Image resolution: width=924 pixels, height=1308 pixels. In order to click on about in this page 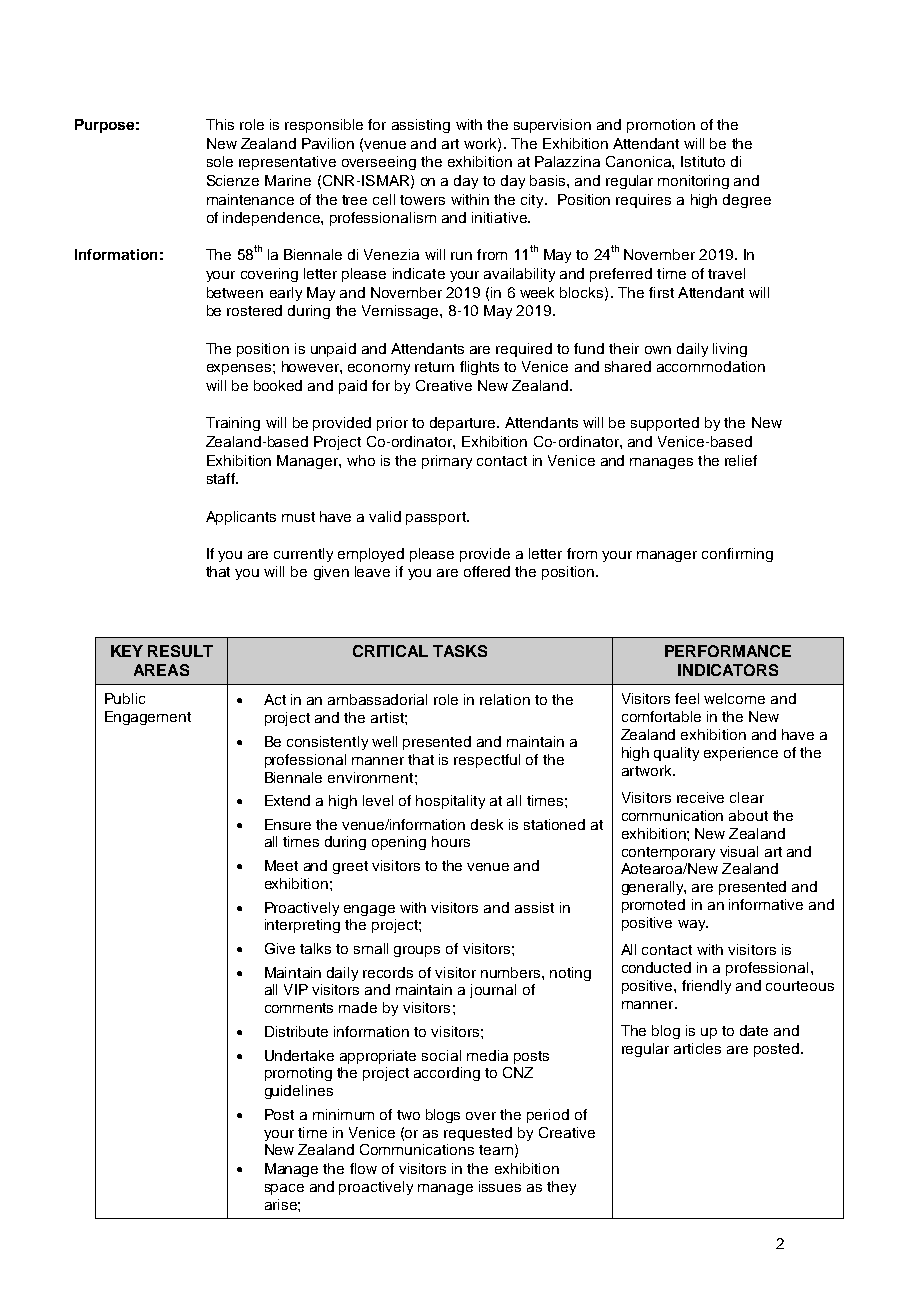, I will do `click(748, 815)`.
